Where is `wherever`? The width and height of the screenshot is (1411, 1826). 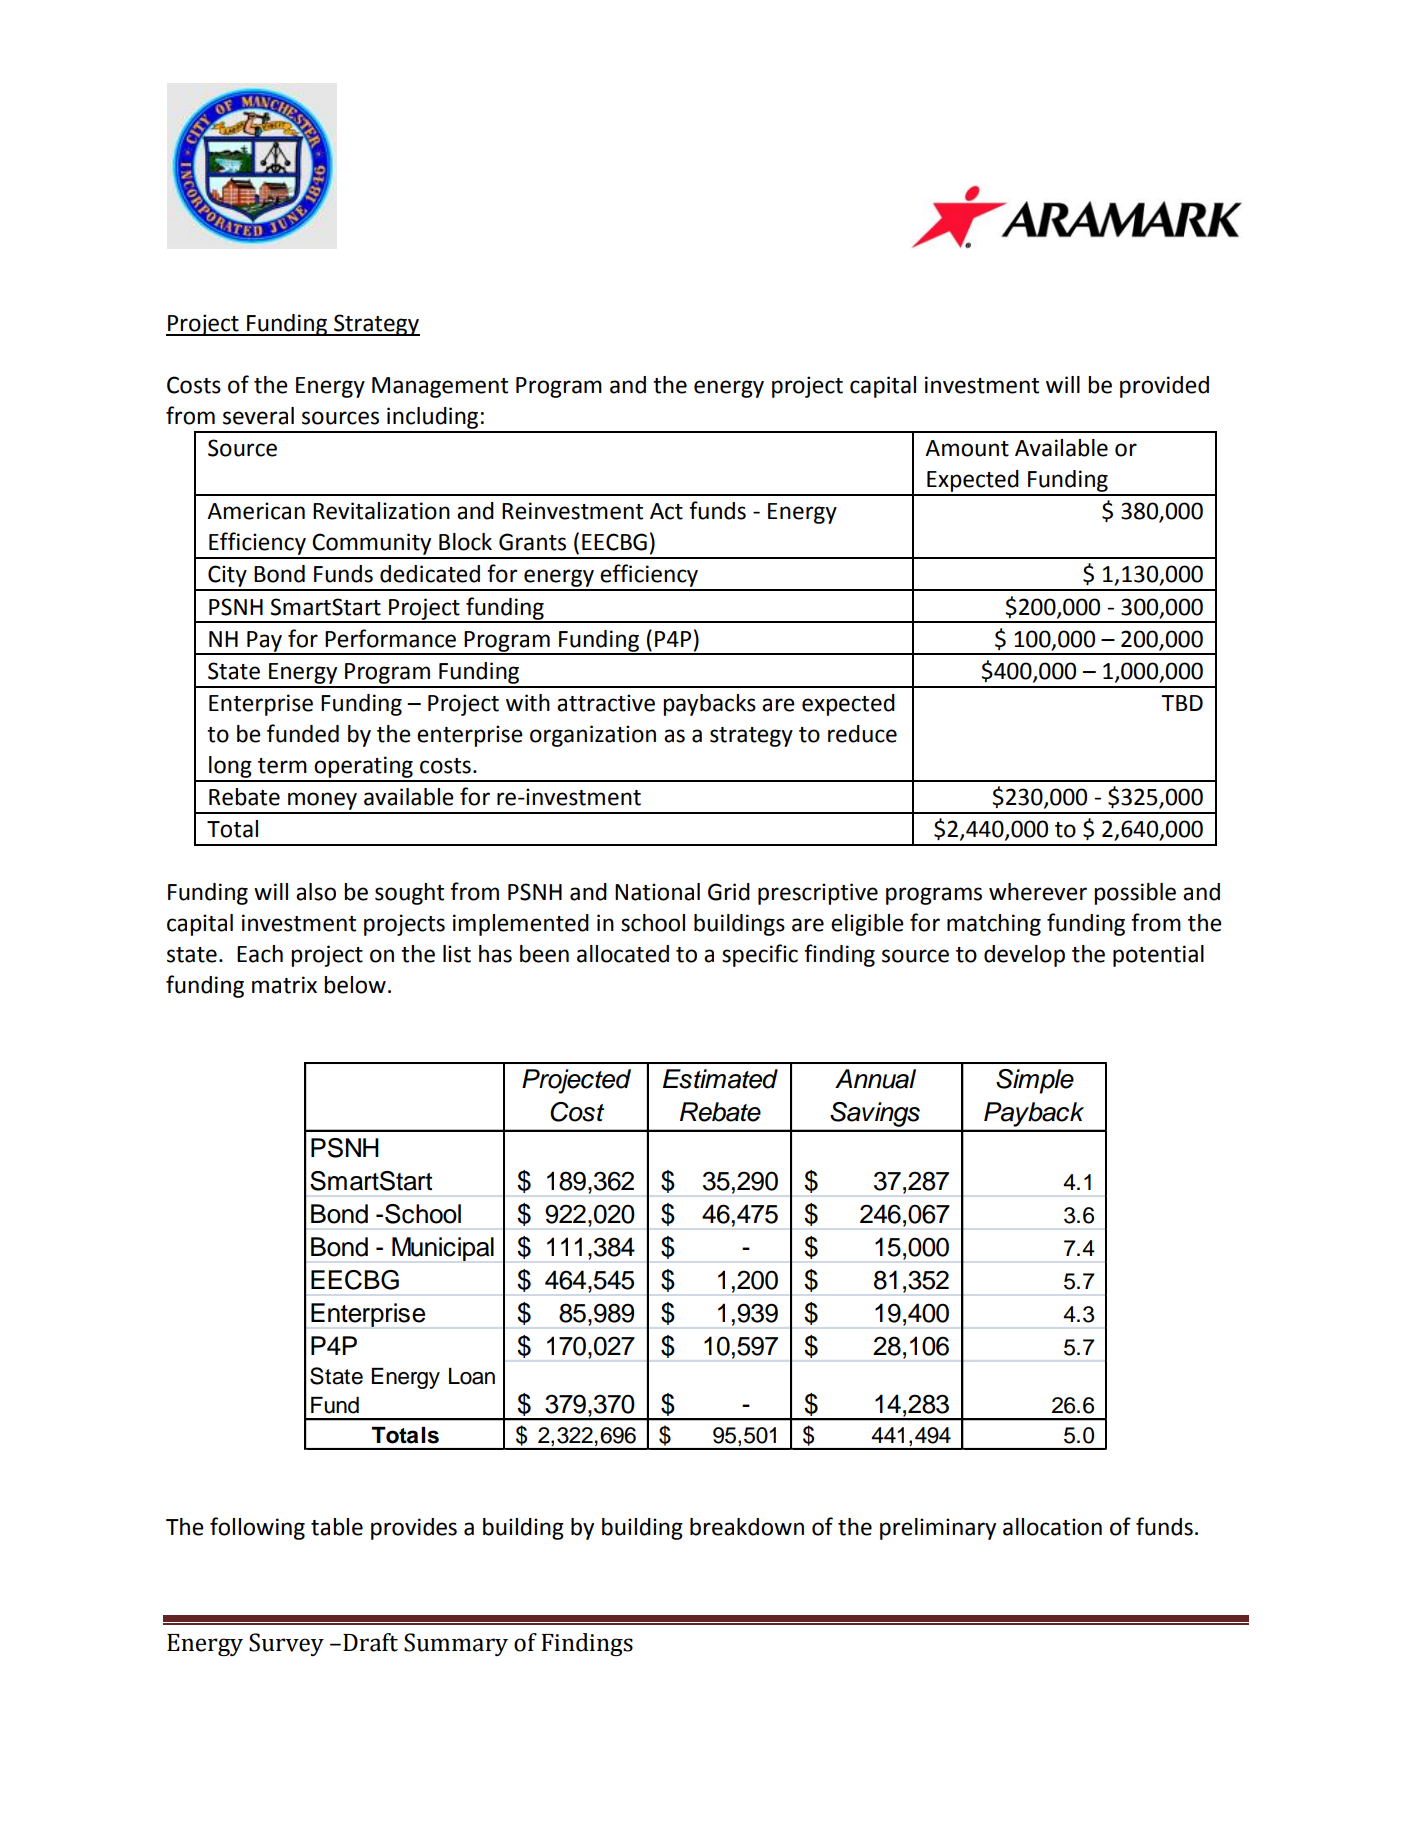
wherever is located at coordinates (1038, 892).
